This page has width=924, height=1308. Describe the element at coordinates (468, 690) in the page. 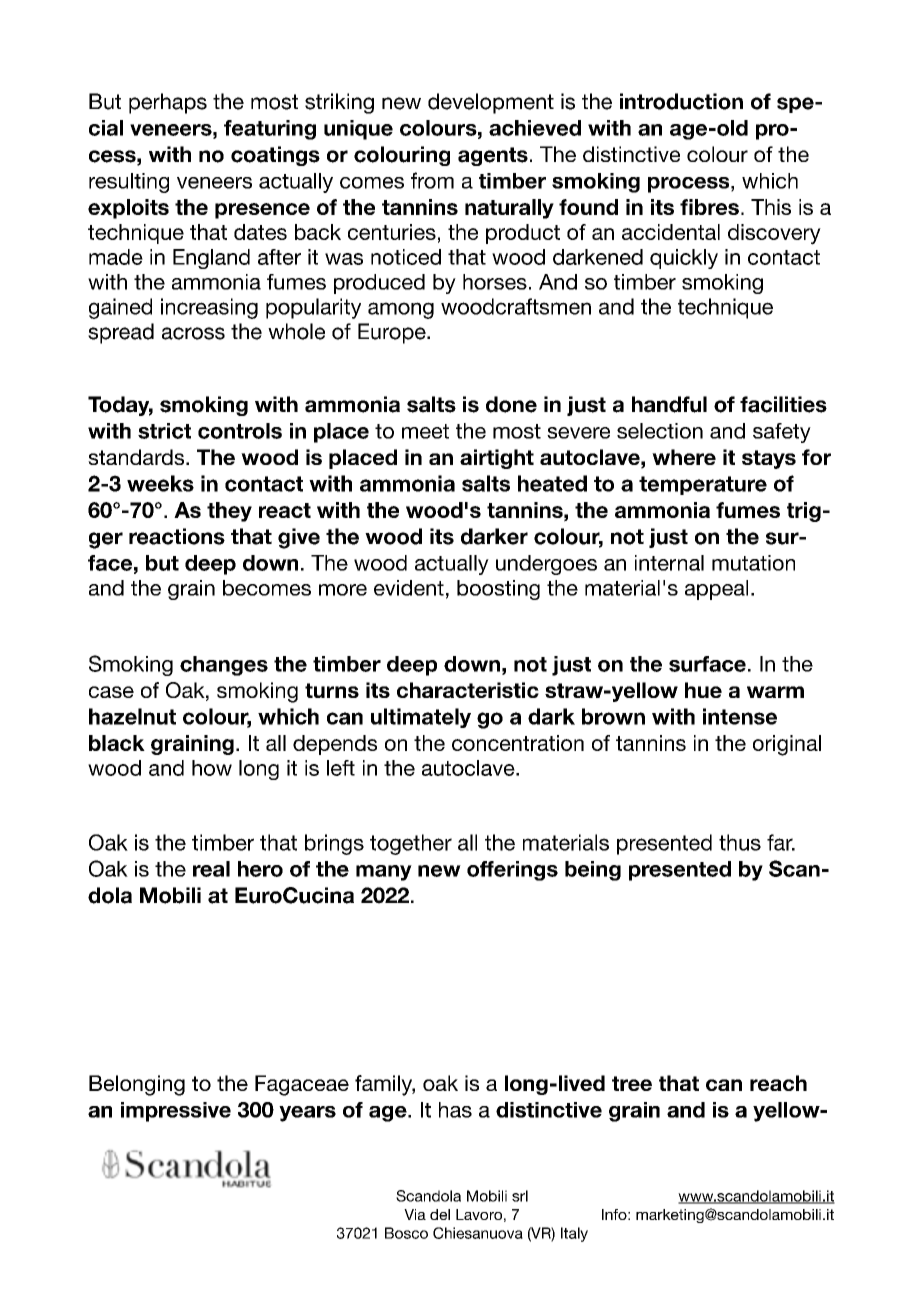

I see `characteristic` at that location.
